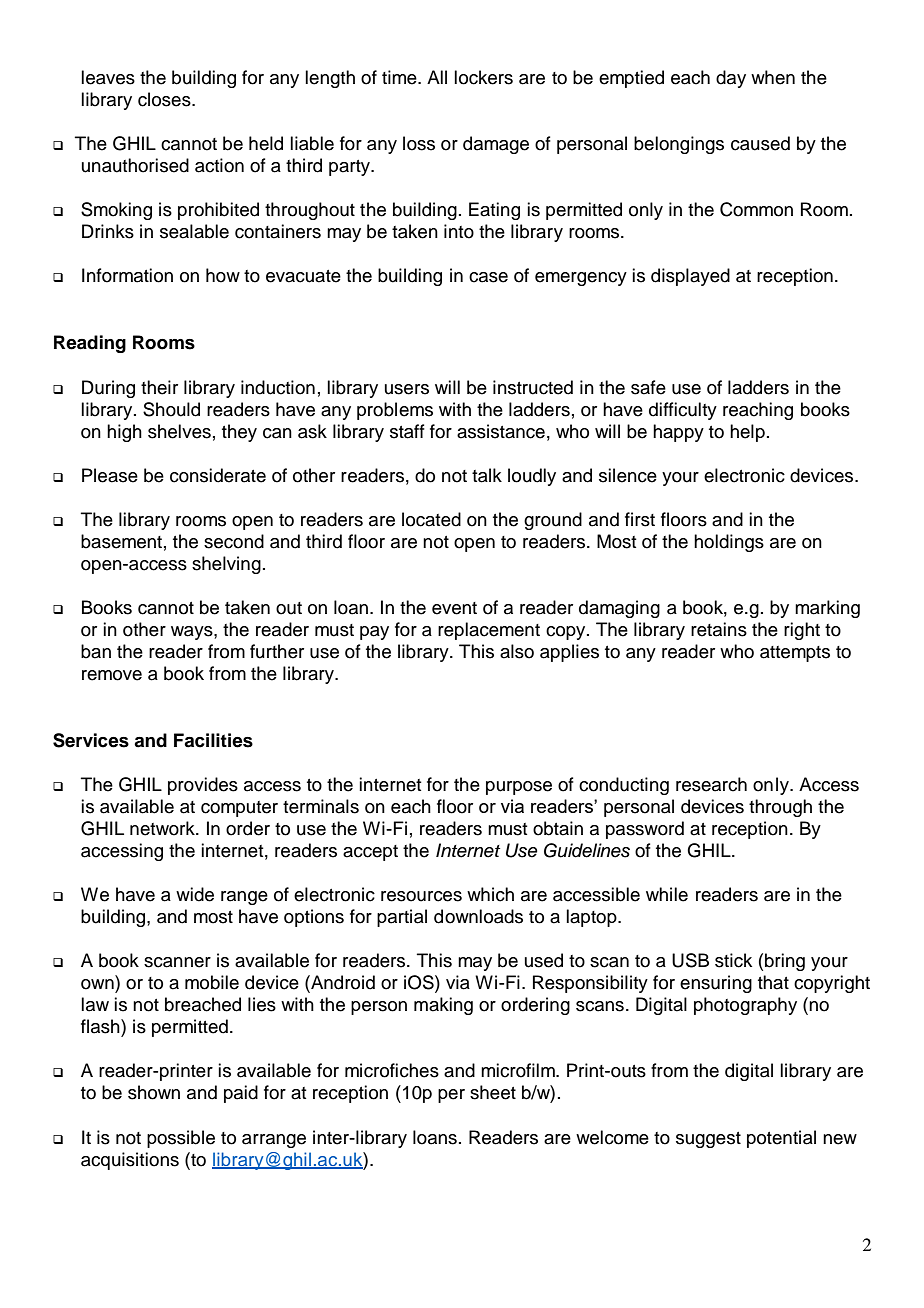 The width and height of the screenshot is (924, 1308). Describe the element at coordinates (719, 629) in the screenshot. I see `retains` at that location.
